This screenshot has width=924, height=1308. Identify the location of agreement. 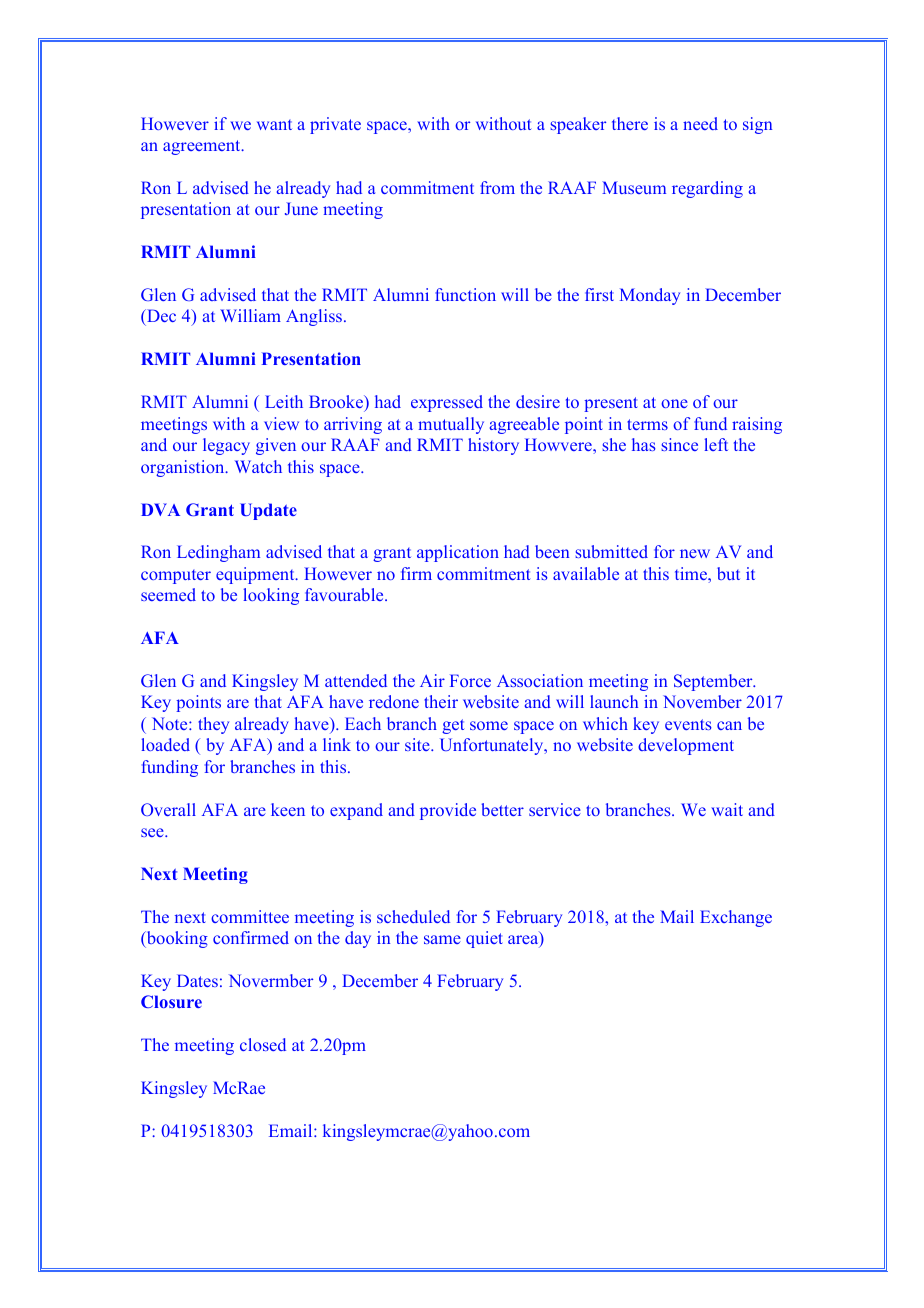
(203, 147).
